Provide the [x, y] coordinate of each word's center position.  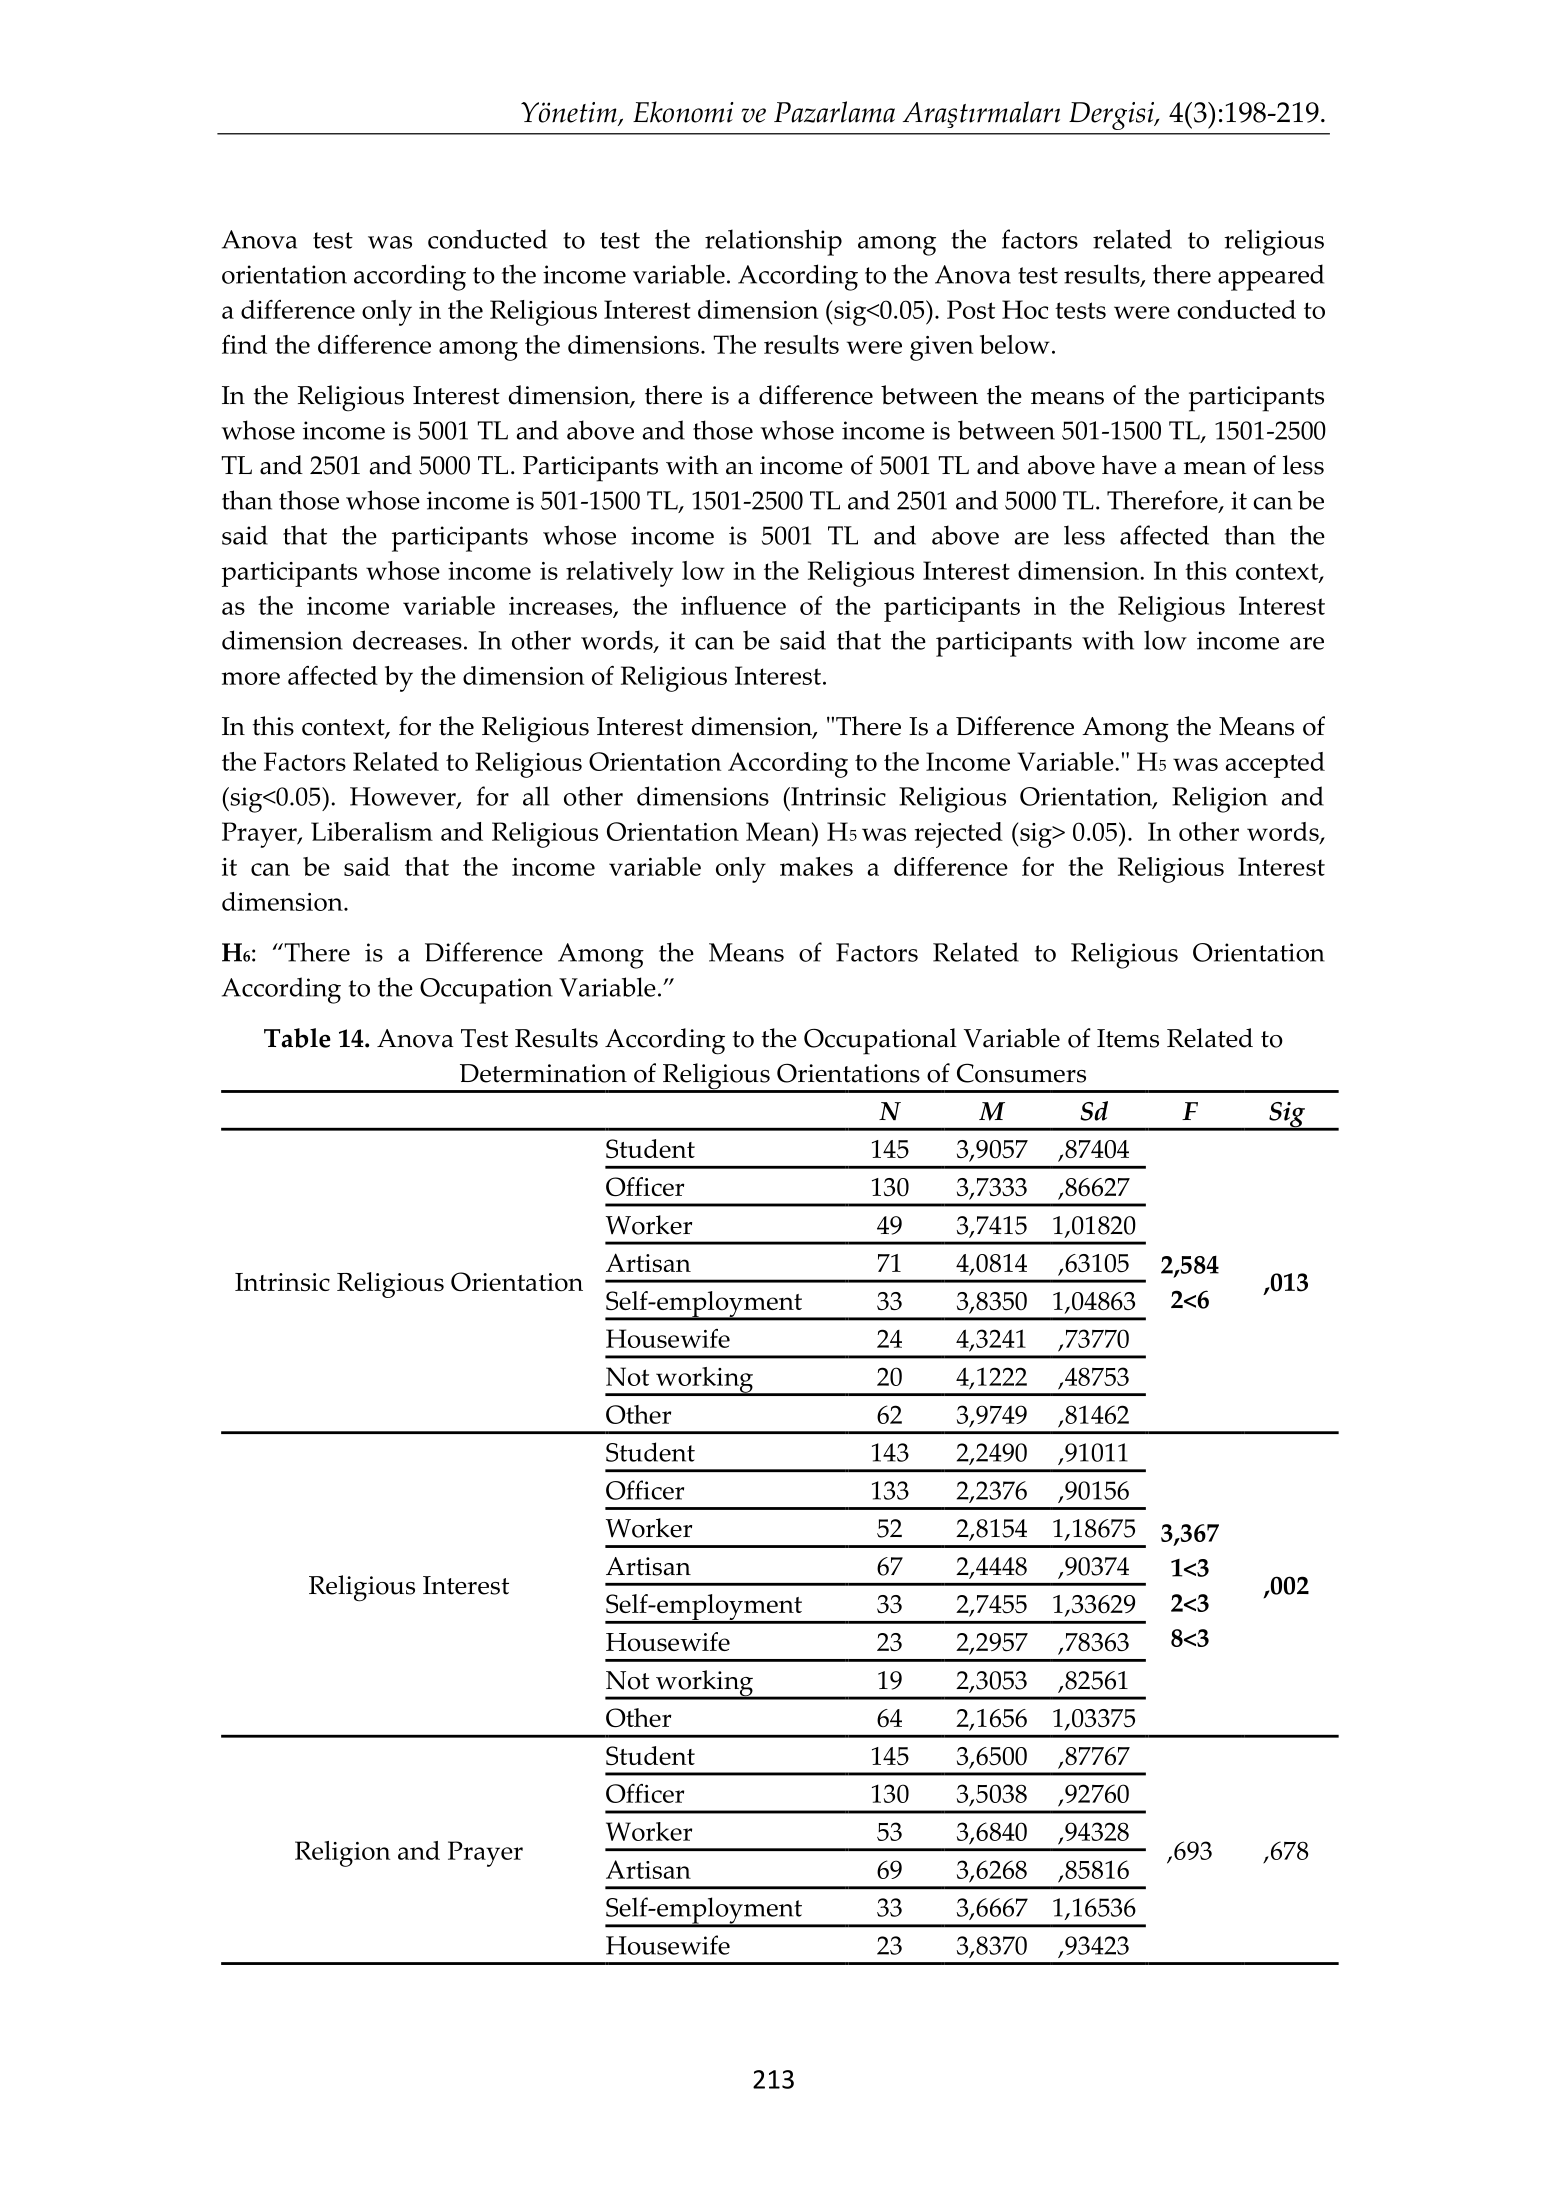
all [536, 796]
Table [297, 1038]
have [1129, 465]
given [941, 348]
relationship [773, 242]
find [244, 344]
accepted [1275, 765]
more [251, 678]
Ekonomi [683, 112]
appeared [1271, 277]
